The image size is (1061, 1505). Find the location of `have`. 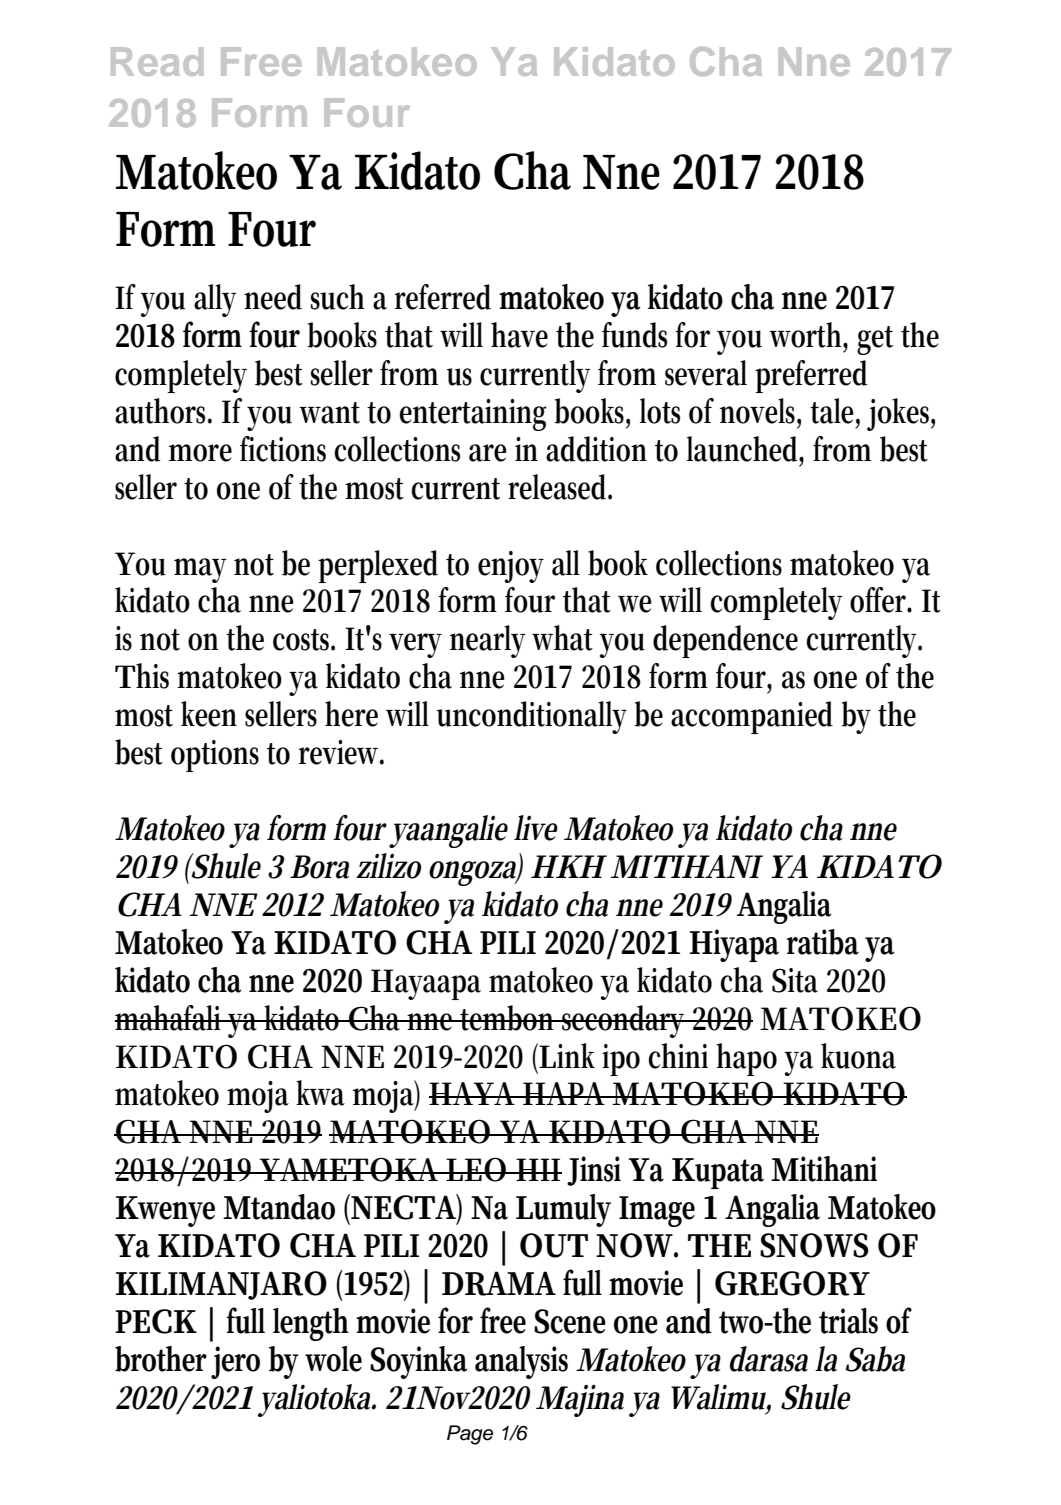

have is located at coordinates (519, 335).
